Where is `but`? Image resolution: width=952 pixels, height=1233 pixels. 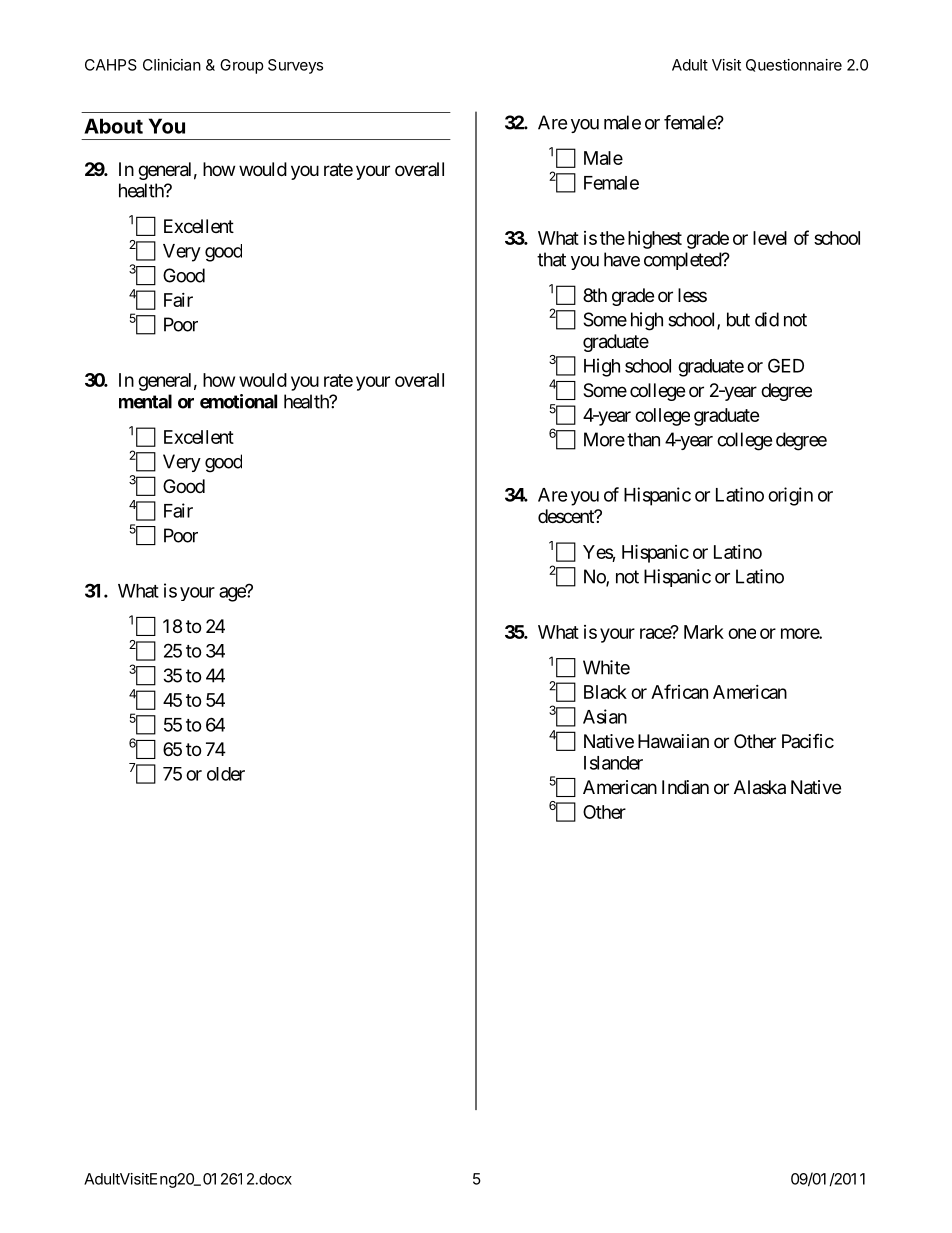 but is located at coordinates (738, 319).
